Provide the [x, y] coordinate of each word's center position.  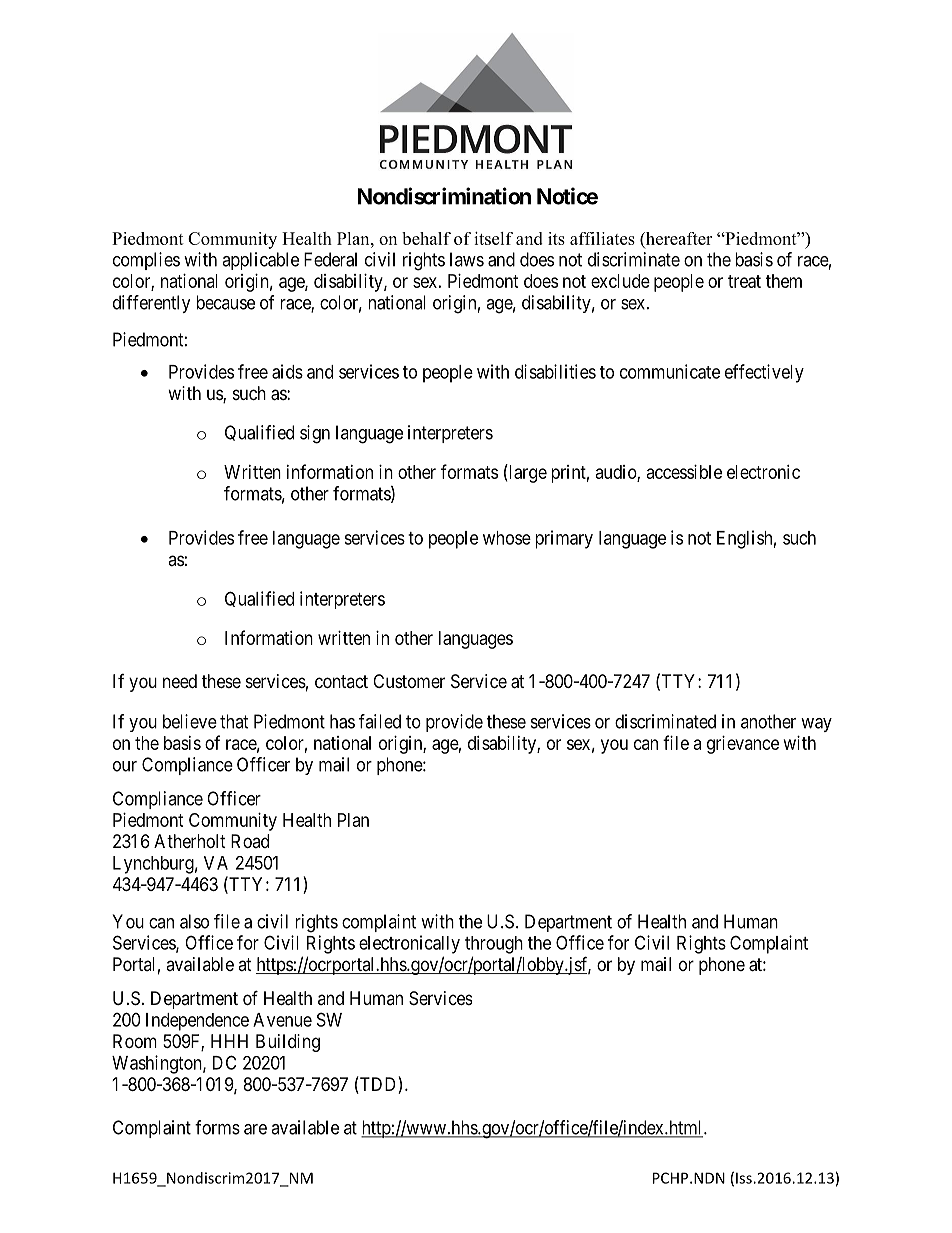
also [194, 921]
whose [507, 538]
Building [288, 1043]
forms [217, 1127]
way [816, 725]
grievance [743, 745]
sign [315, 434]
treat [744, 281]
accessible [684, 472]
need [180, 681]
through [494, 945]
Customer [409, 681]
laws [467, 259]
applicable [260, 261]
